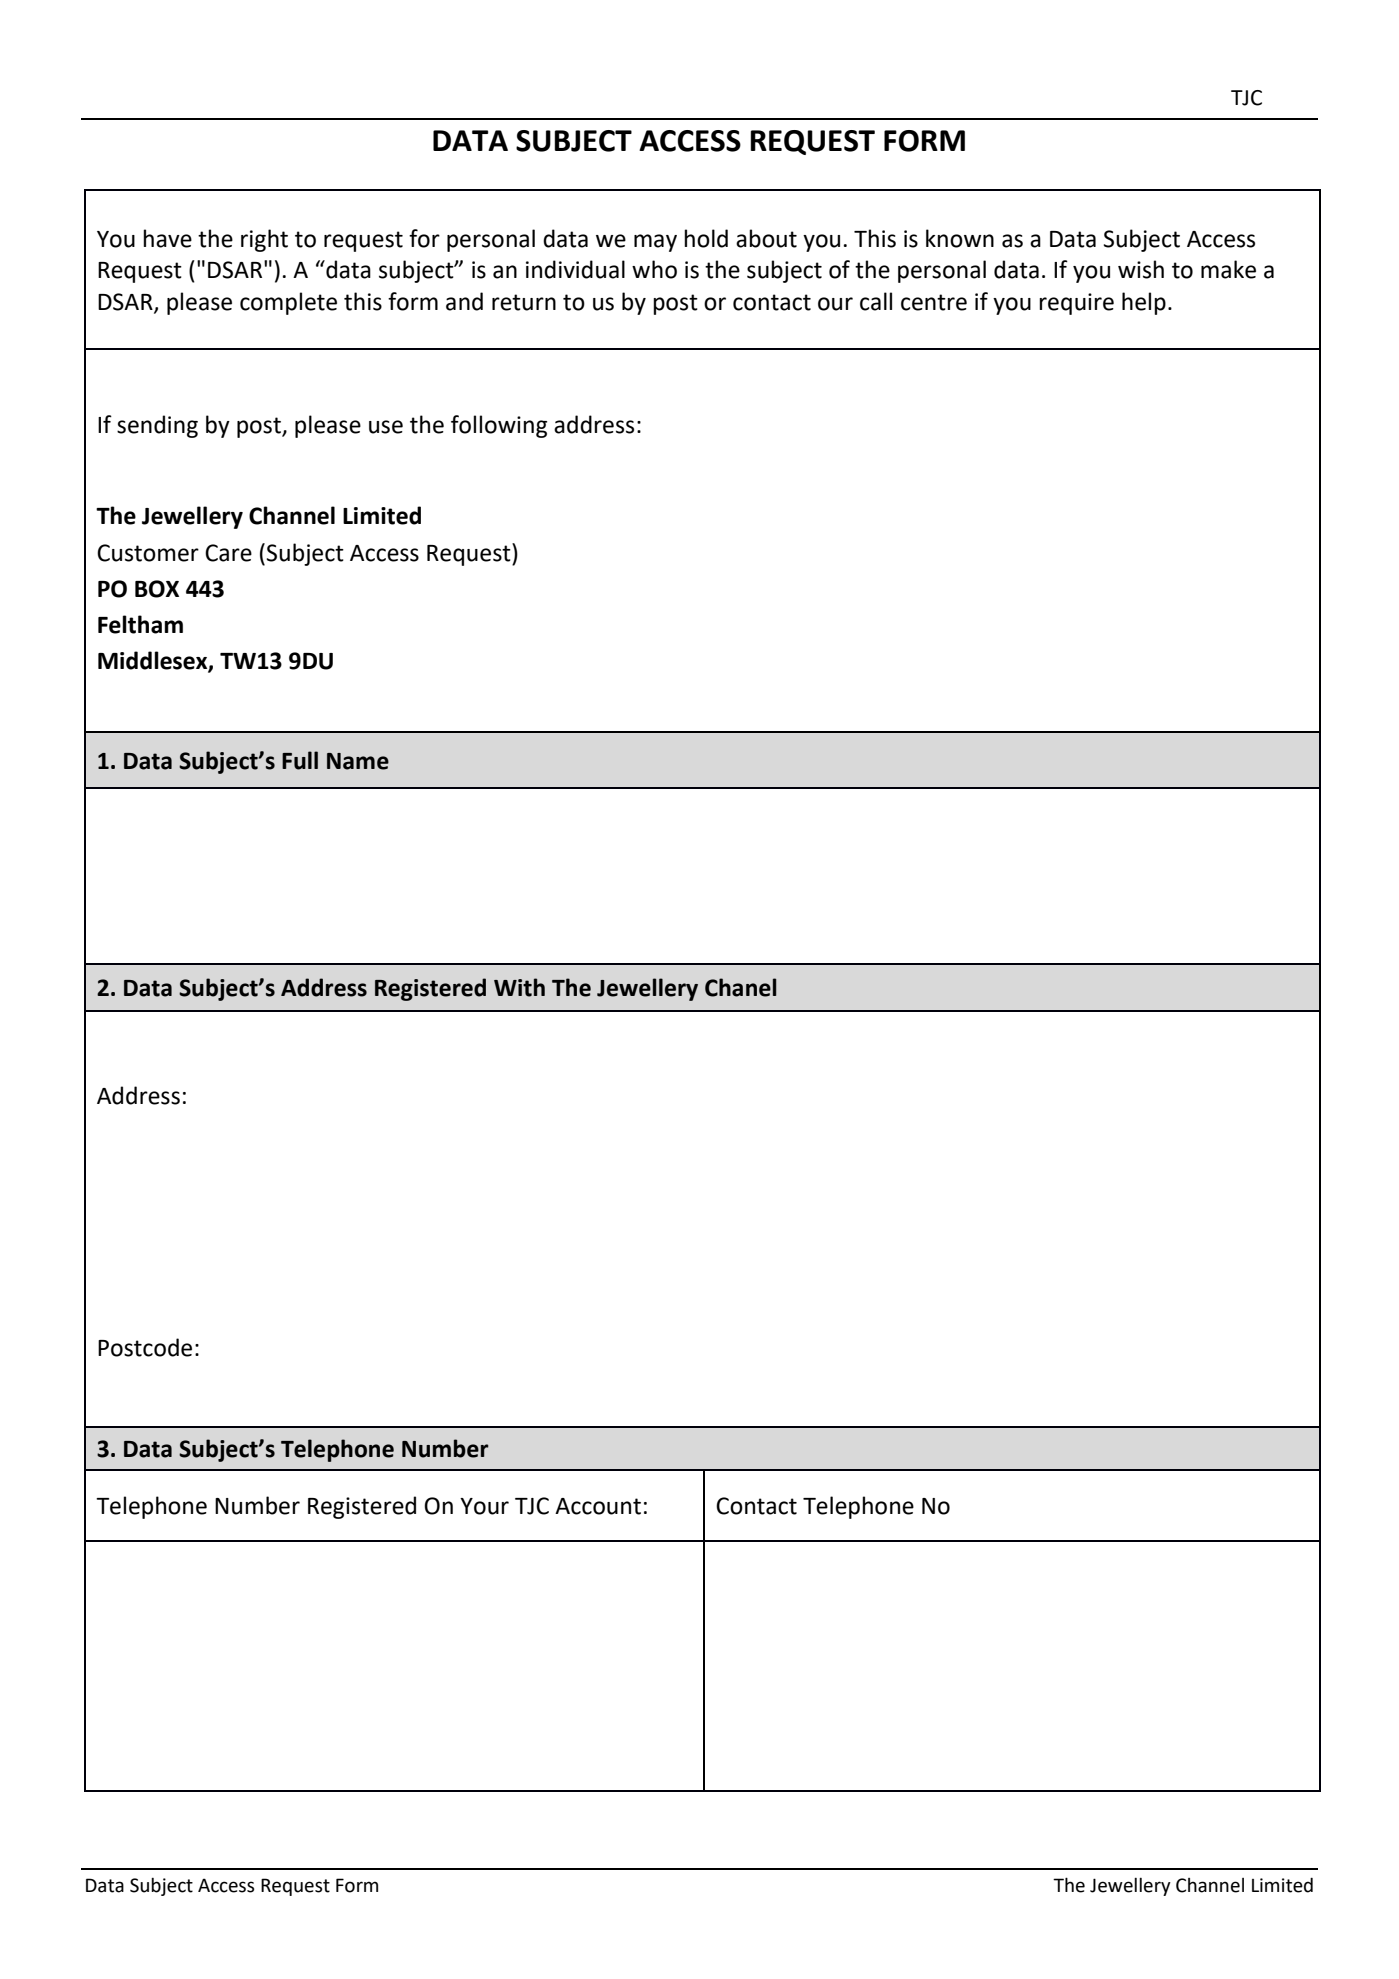  I want to click on BOX, so click(157, 589).
